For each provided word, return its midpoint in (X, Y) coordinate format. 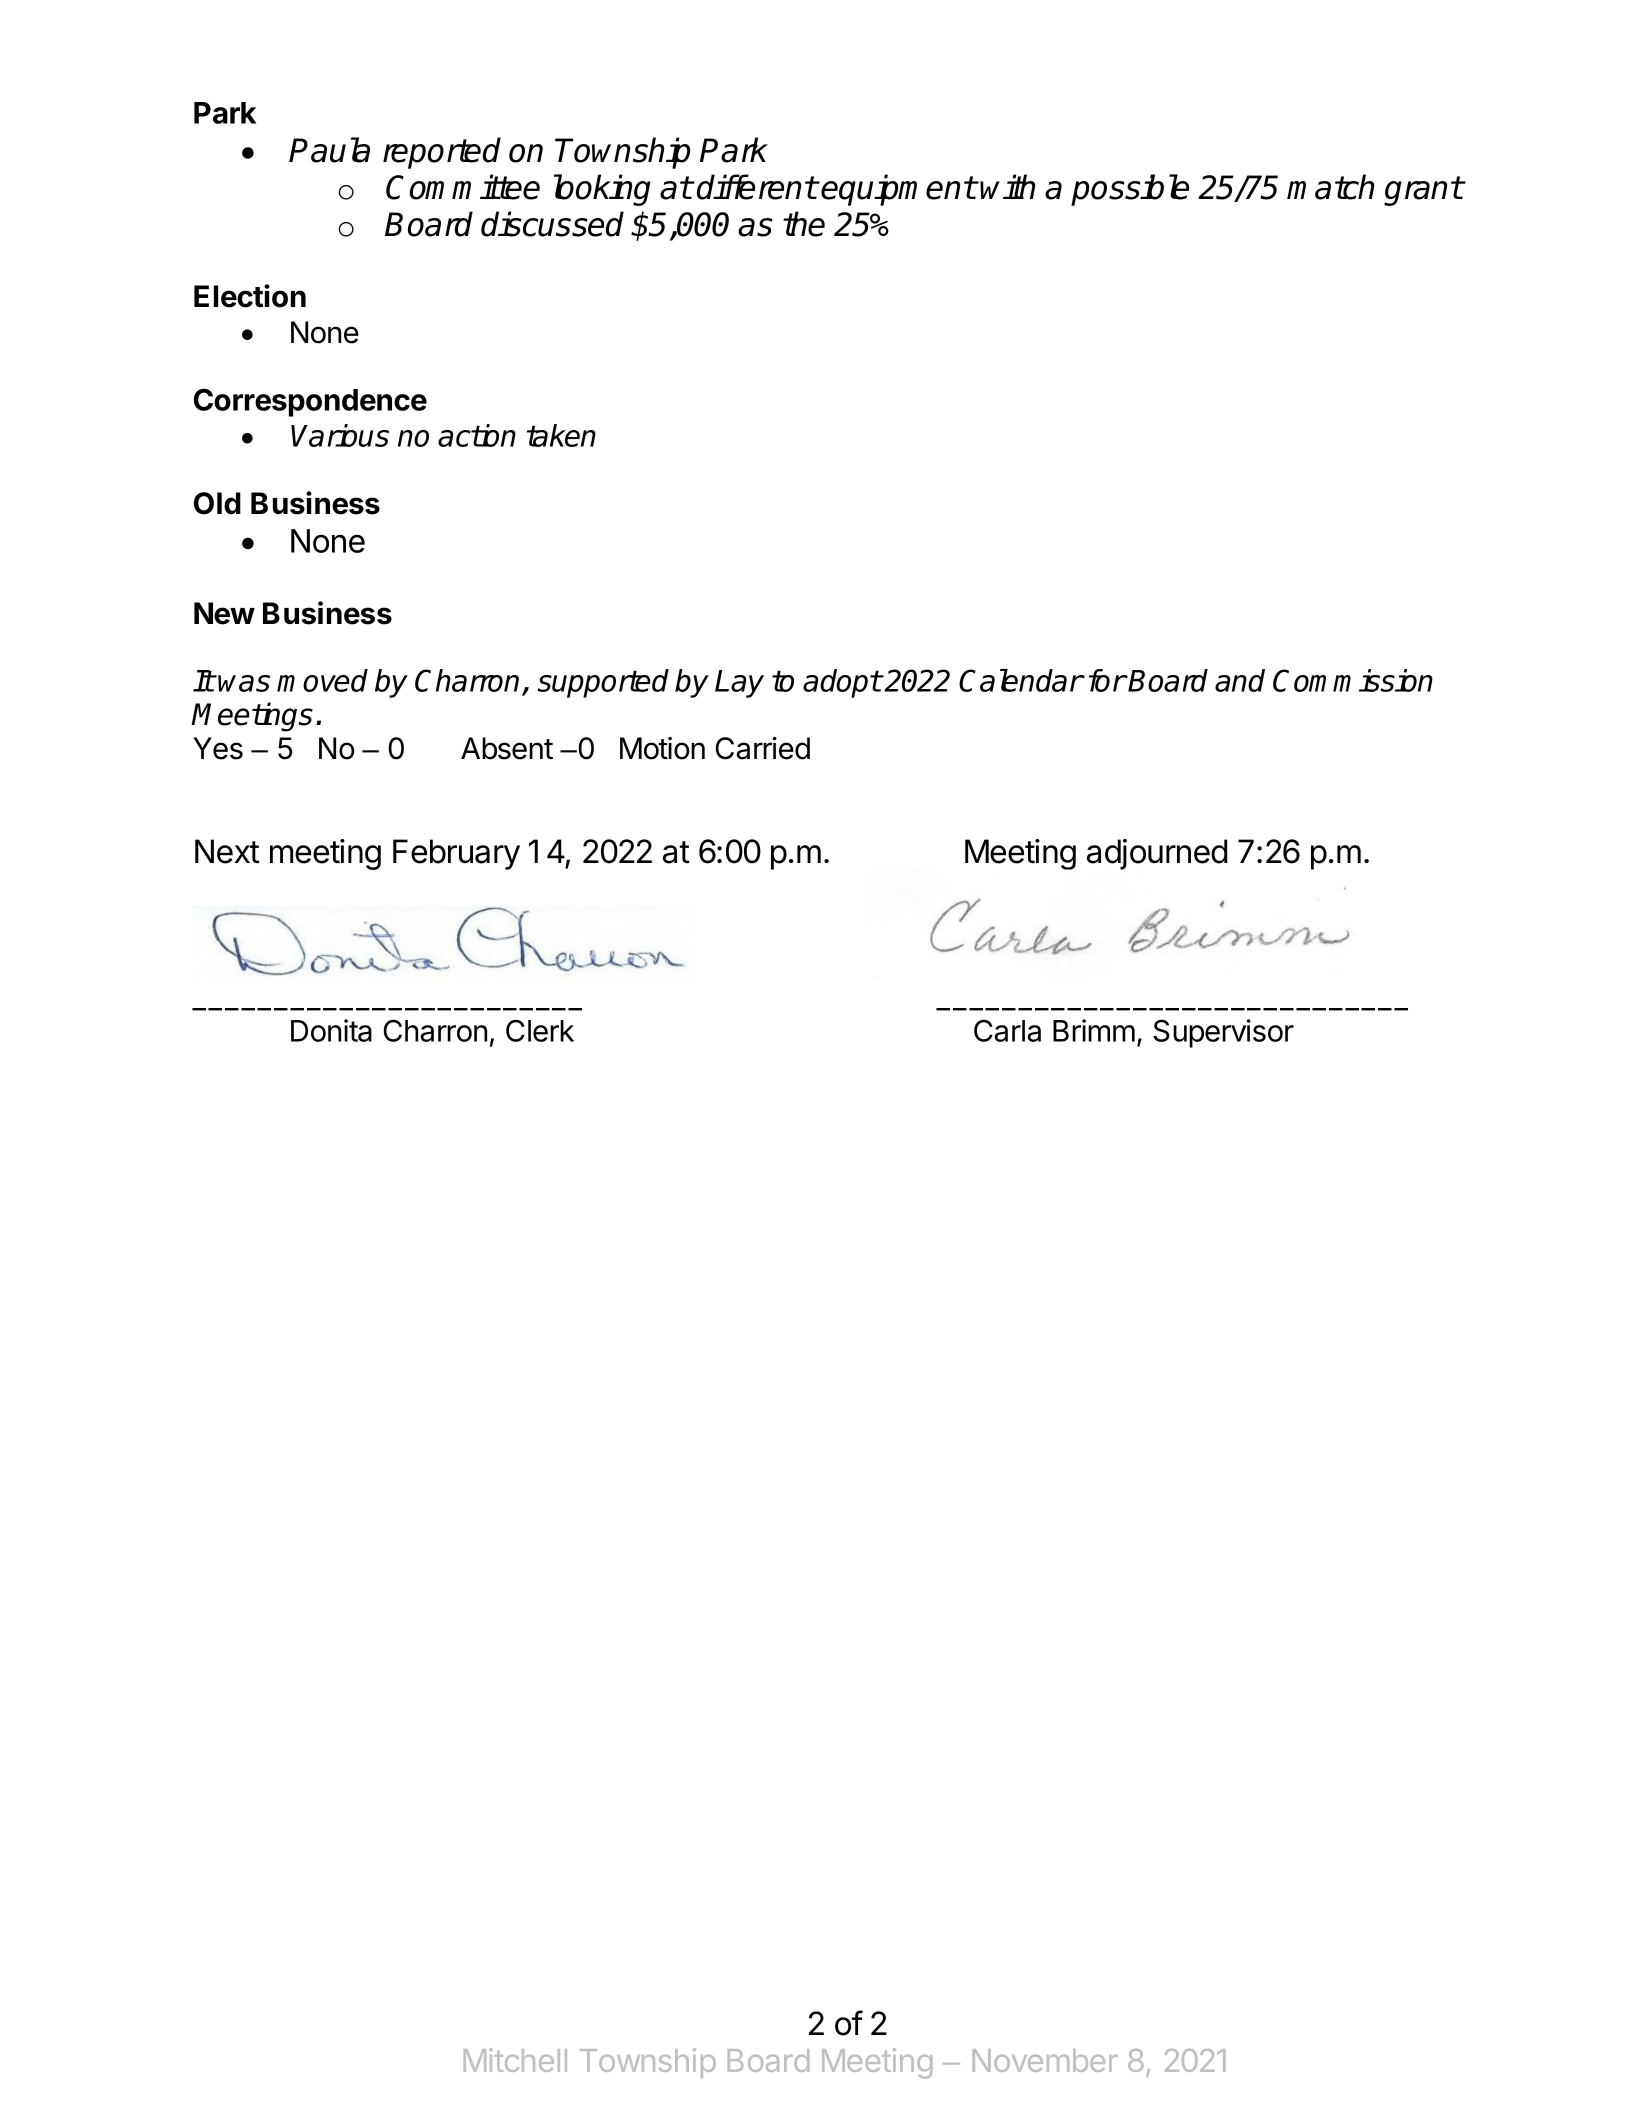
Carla (1007, 1030)
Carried (762, 748)
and (1240, 680)
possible (1130, 190)
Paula (329, 150)
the (804, 224)
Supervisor (1223, 1033)
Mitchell (515, 2060)
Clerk (540, 1030)
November (1045, 2060)
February (456, 854)
